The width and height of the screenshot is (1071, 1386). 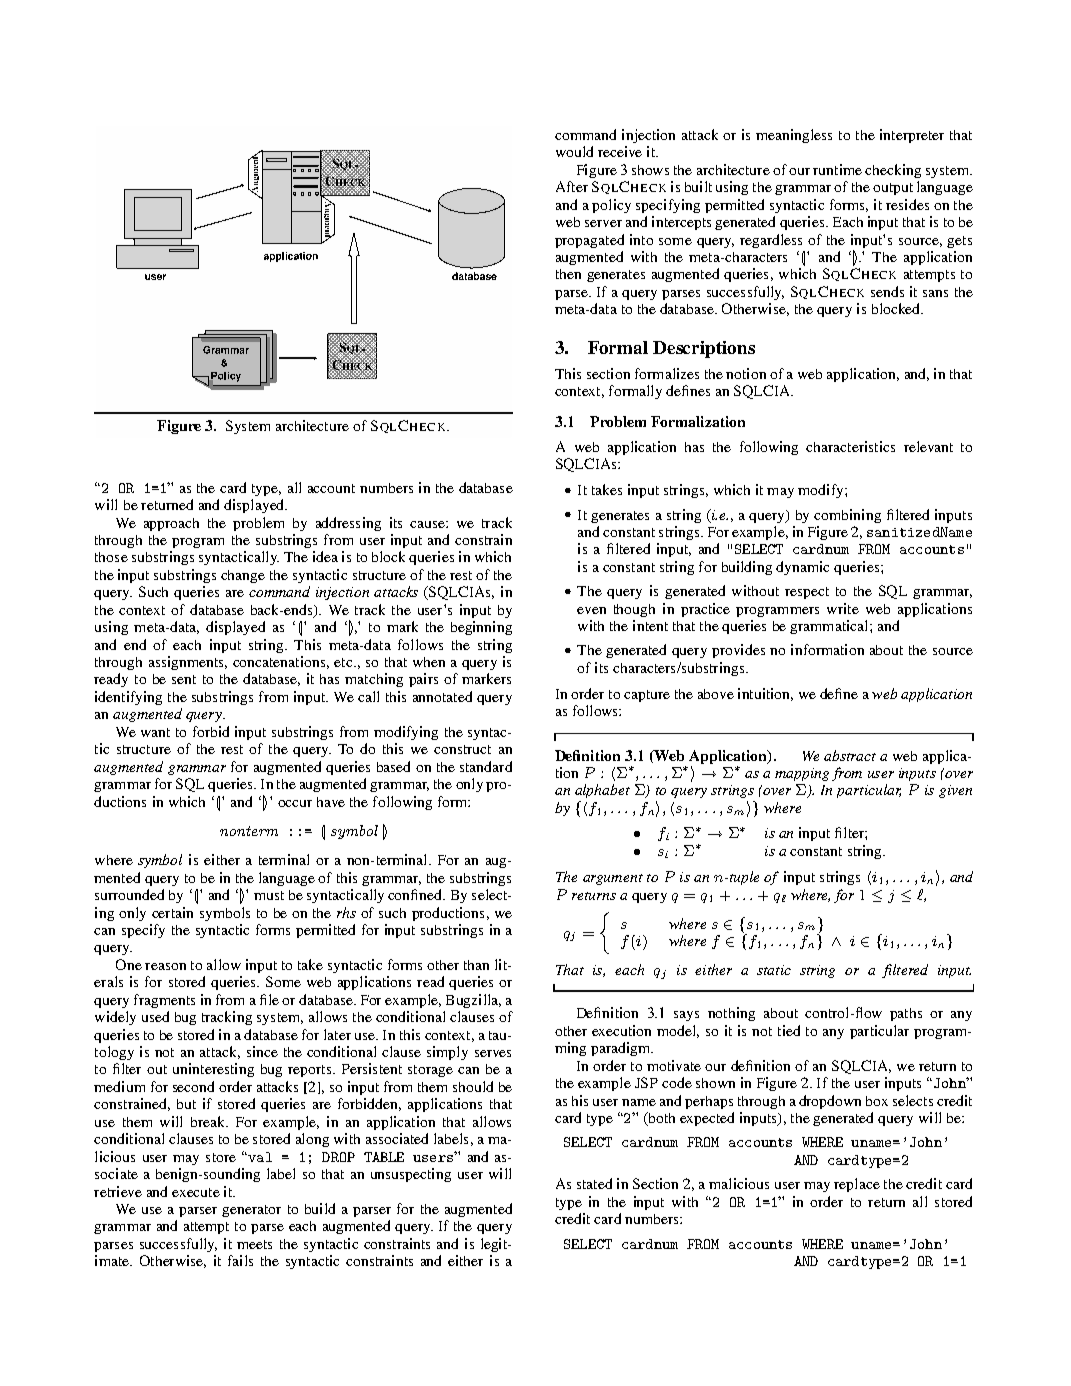 What do you see at coordinates (955, 791) in the screenshot?
I see `given` at bounding box center [955, 791].
